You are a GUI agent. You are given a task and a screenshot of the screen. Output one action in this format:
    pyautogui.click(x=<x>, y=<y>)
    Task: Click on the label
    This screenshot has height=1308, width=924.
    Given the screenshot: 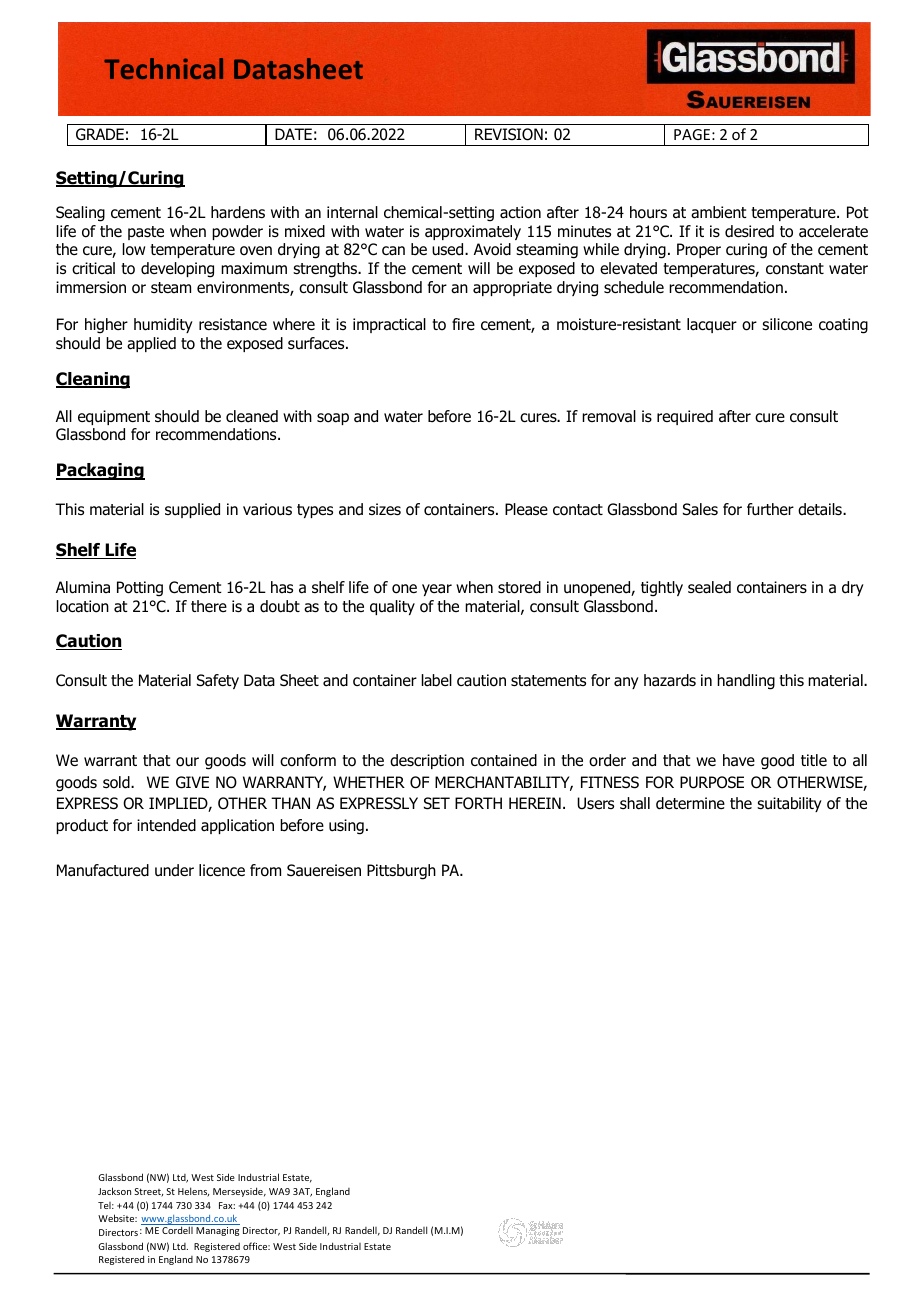 What is the action you would take?
    pyautogui.click(x=437, y=680)
